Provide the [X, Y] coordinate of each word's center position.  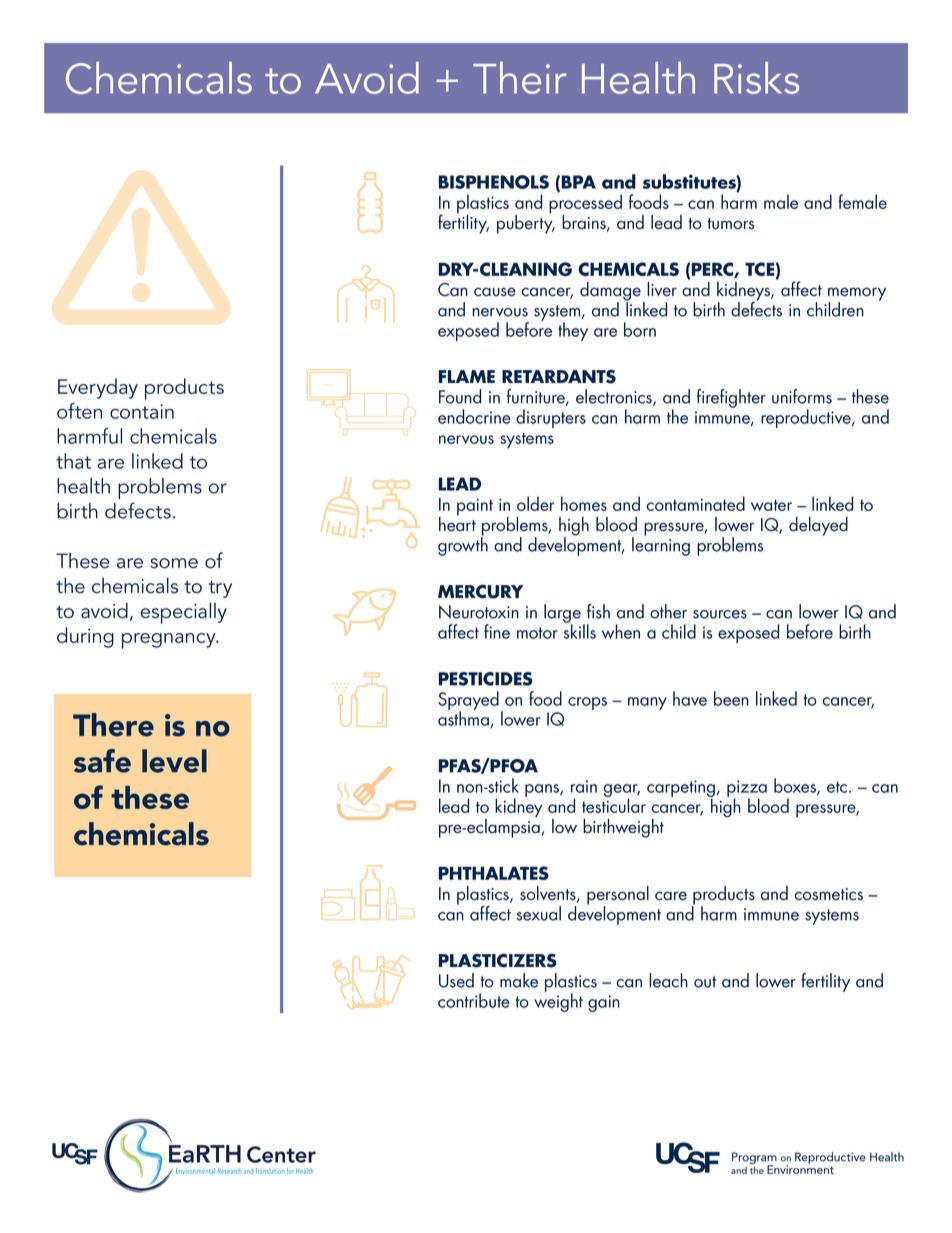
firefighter [731, 398]
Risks [756, 78]
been [731, 698]
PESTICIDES [486, 679]
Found [460, 396]
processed [585, 204]
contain [142, 411]
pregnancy [170, 641]
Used [456, 980]
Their [520, 78]
